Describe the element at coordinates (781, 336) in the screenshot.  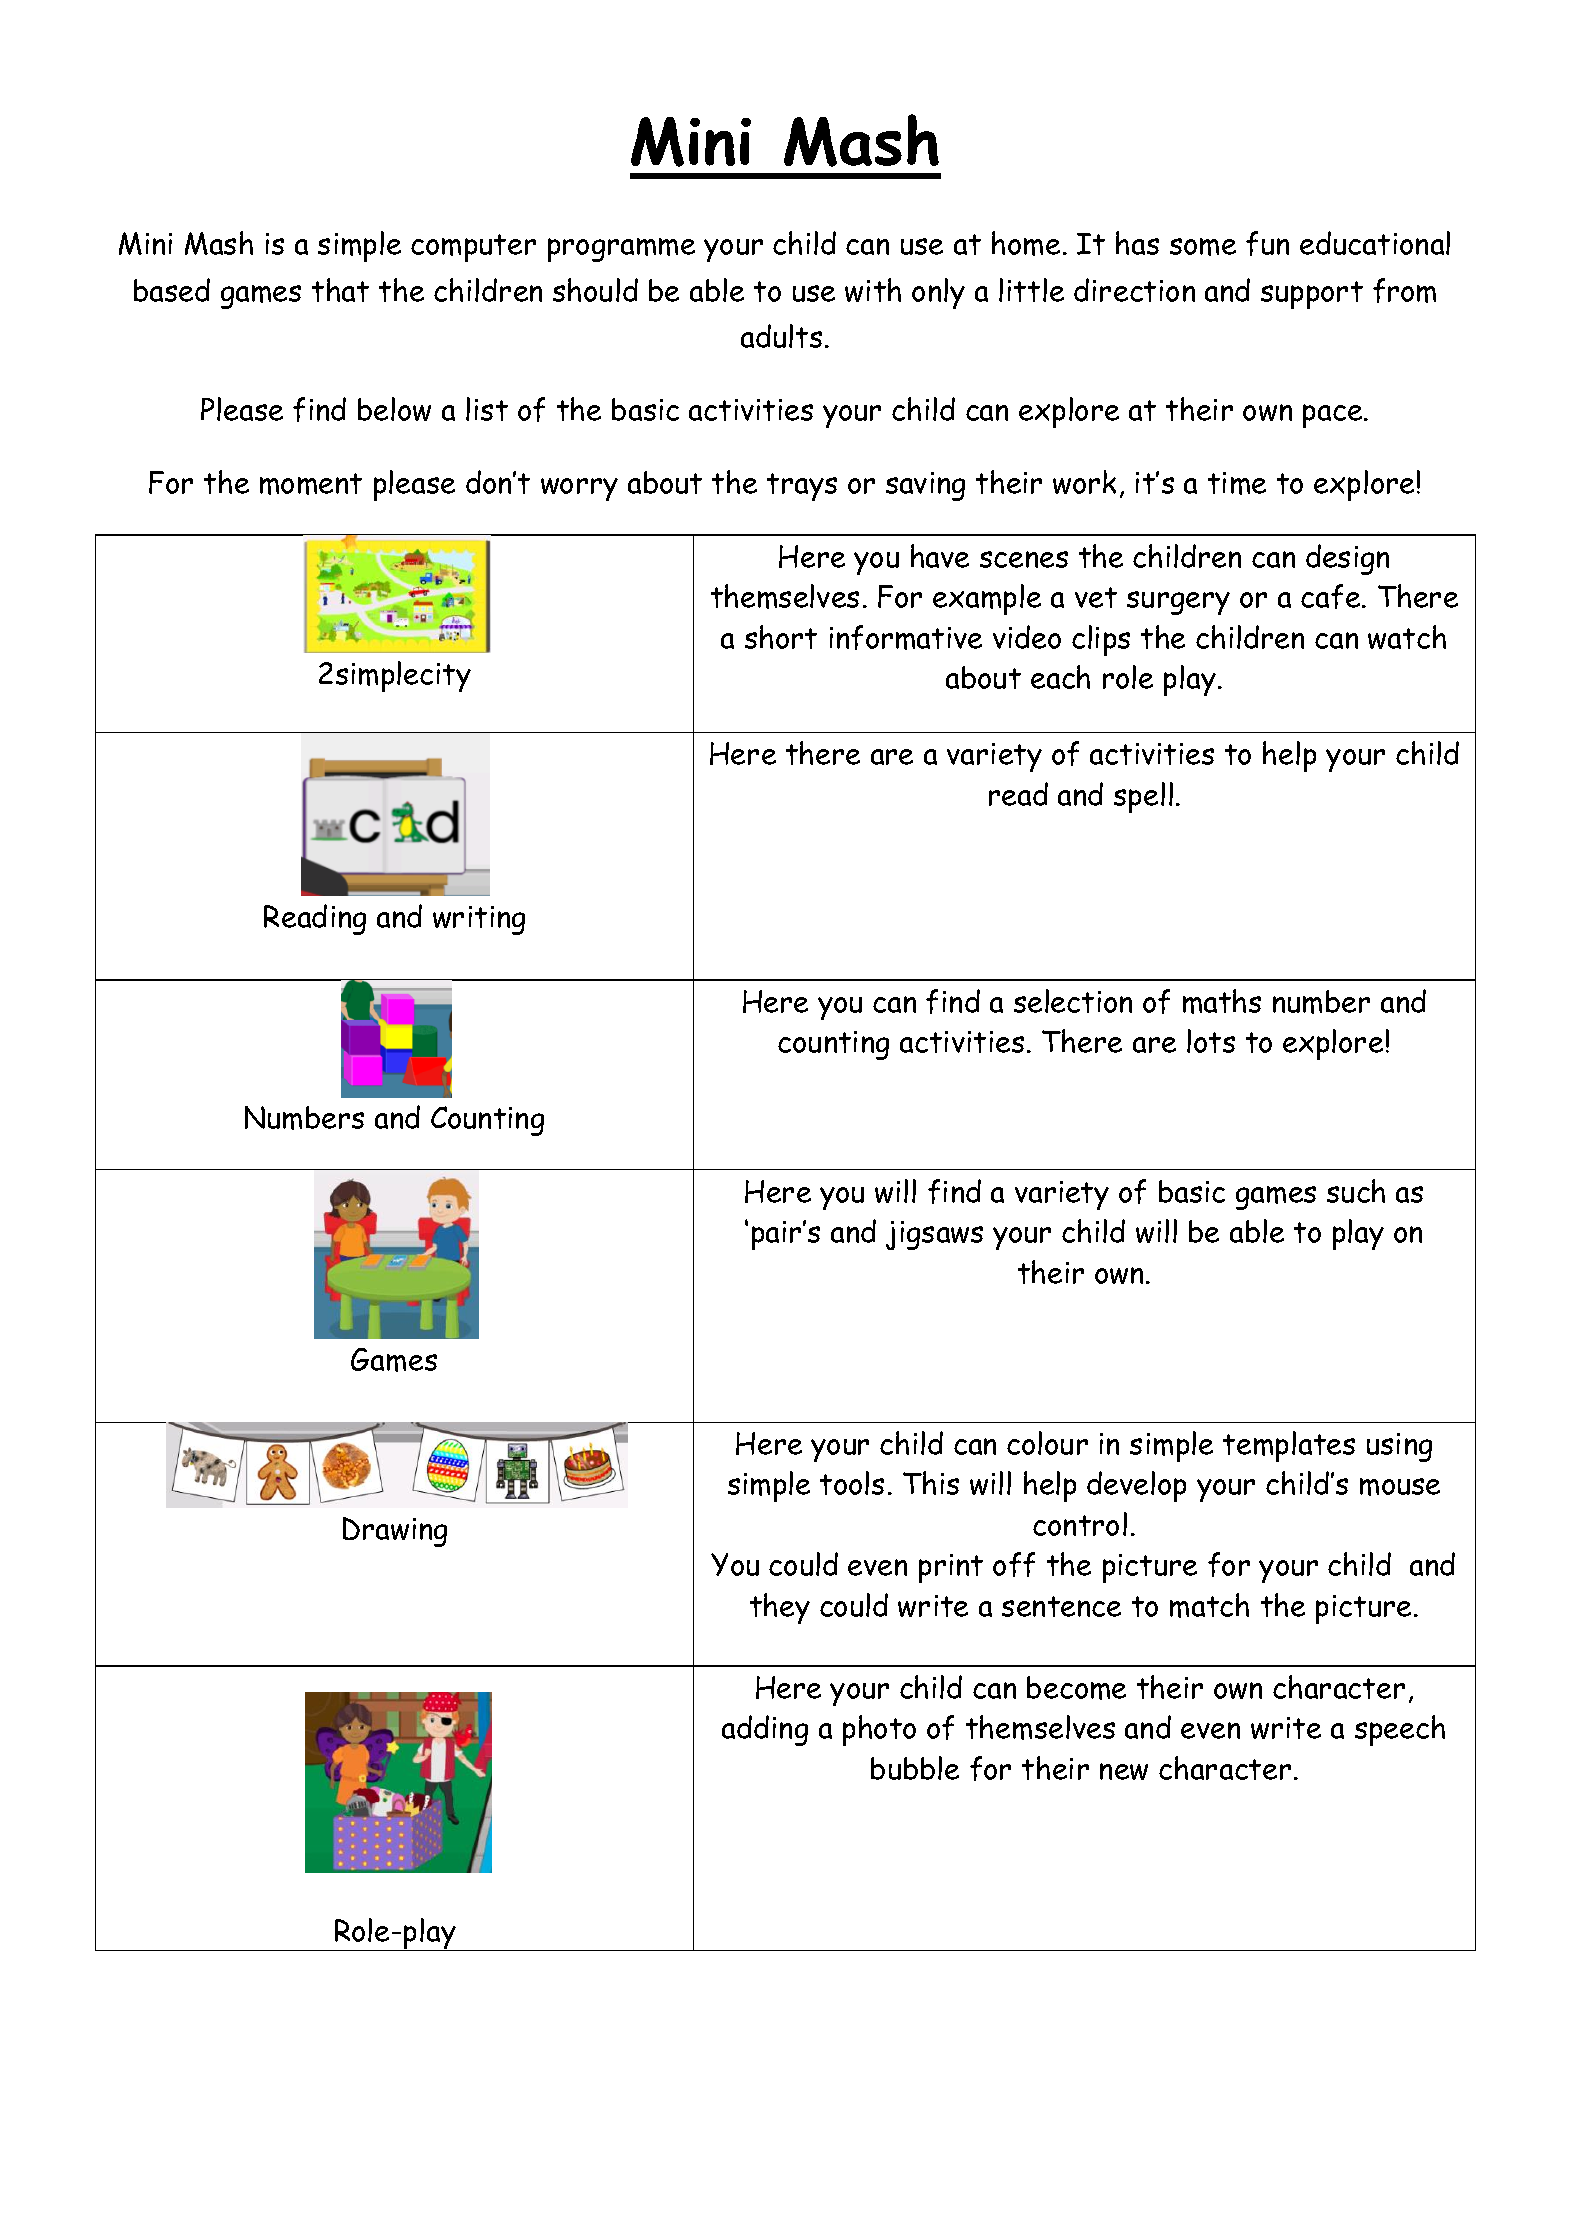
I see `adults` at that location.
